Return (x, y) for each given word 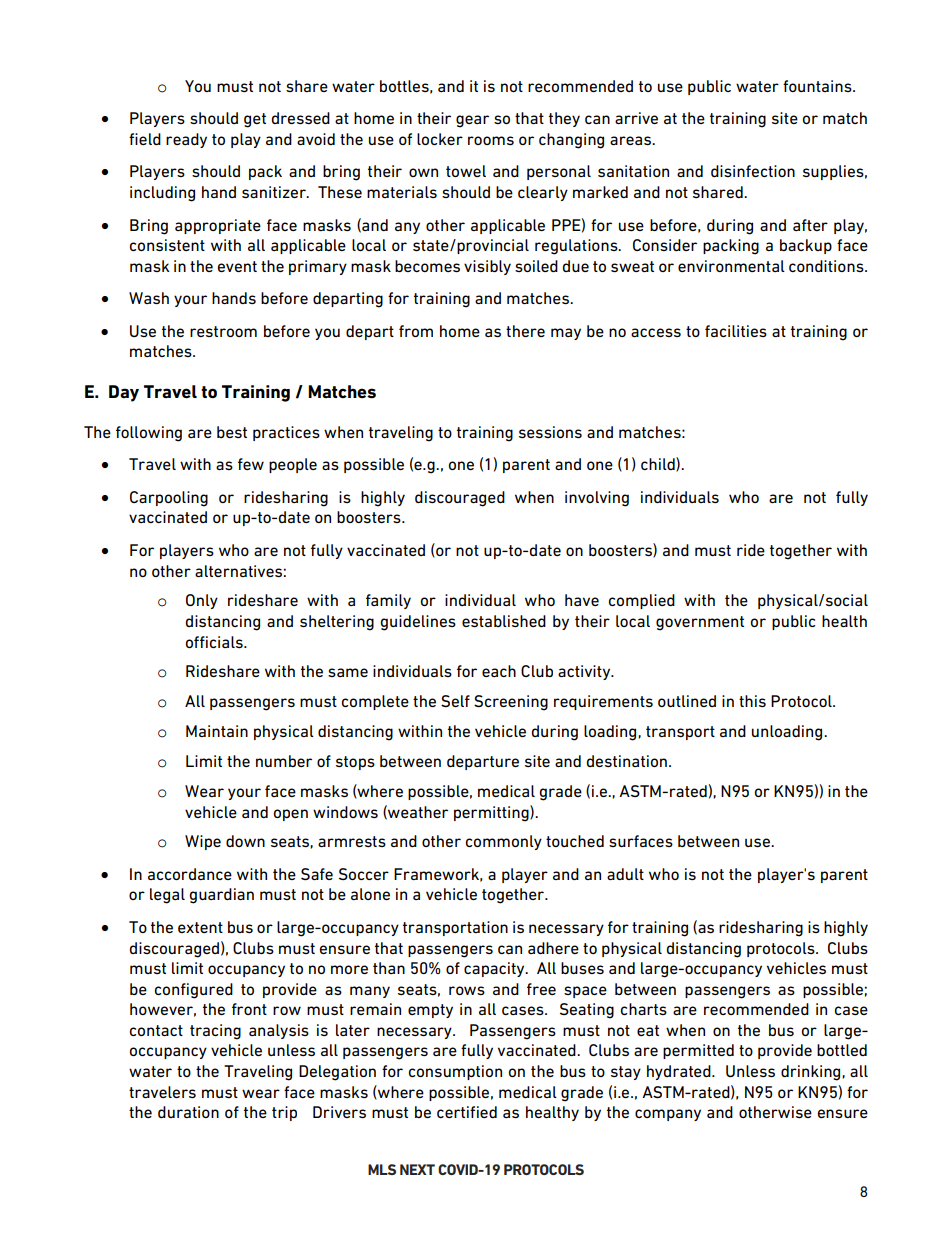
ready (186, 140)
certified (467, 1112)
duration (188, 1112)
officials (215, 642)
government (700, 623)
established (504, 621)
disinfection (753, 171)
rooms (491, 140)
